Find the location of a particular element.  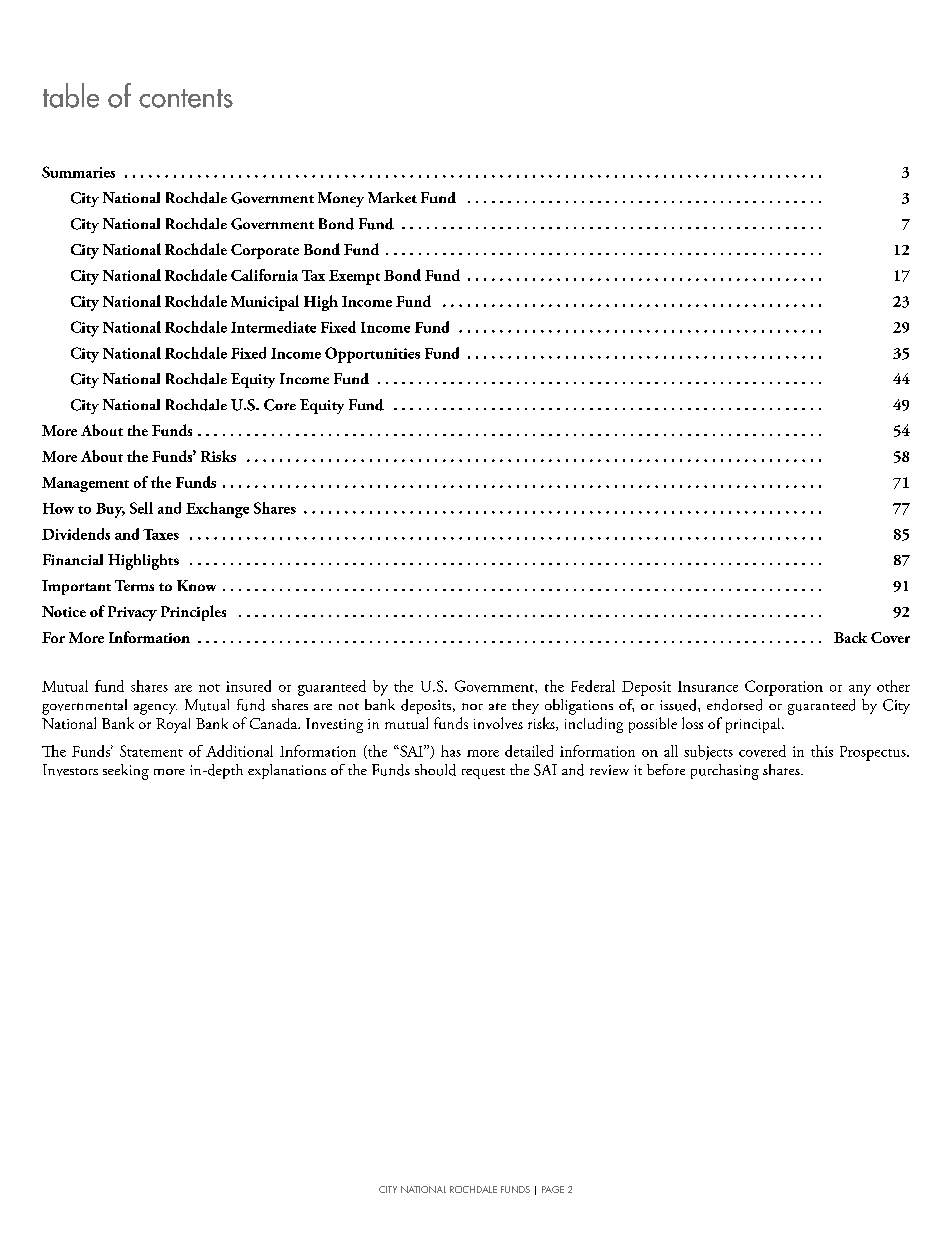

should is located at coordinates (435, 770).
